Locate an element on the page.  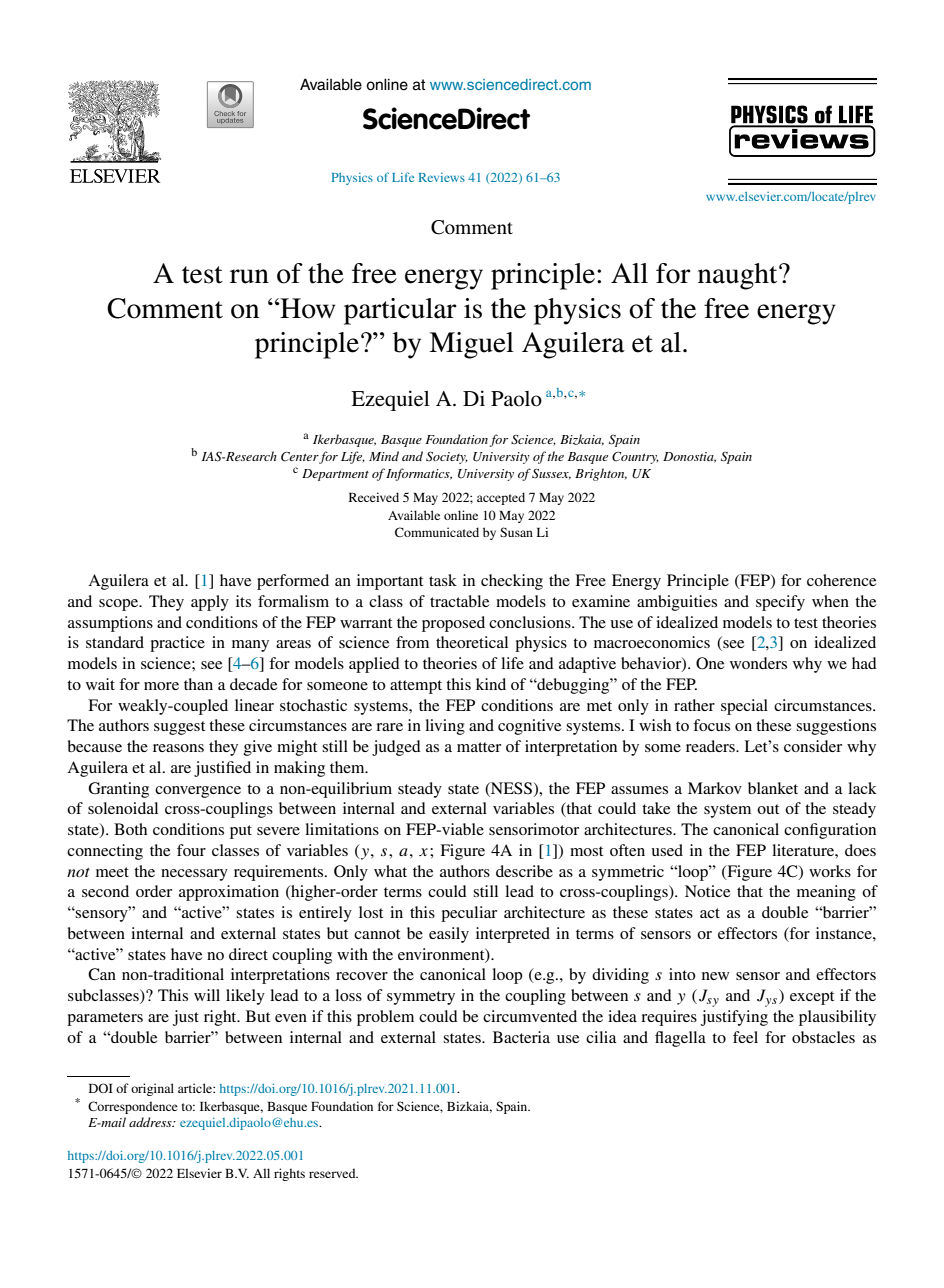
Reviews is located at coordinates (442, 177).
